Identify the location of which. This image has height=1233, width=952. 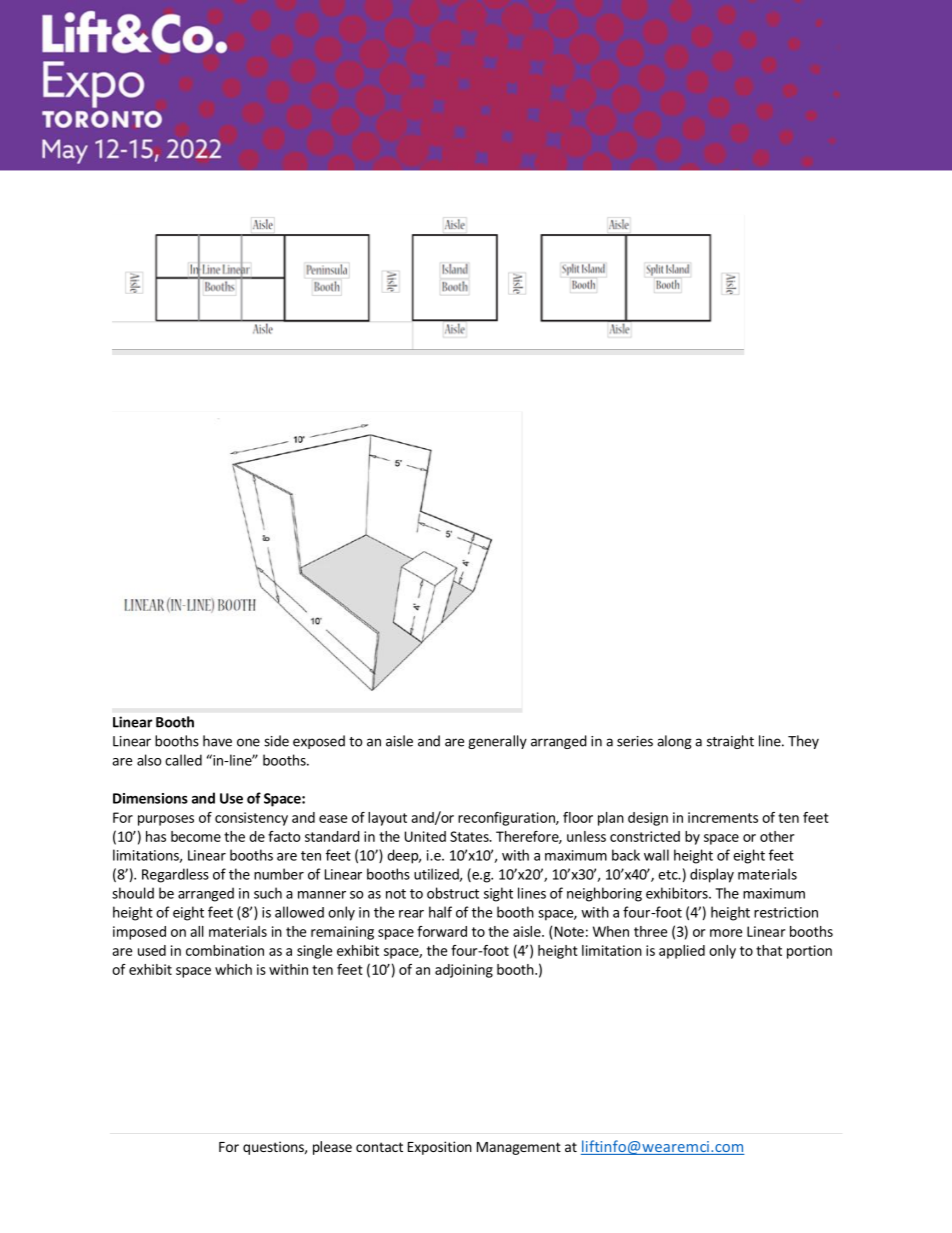
(233, 969).
